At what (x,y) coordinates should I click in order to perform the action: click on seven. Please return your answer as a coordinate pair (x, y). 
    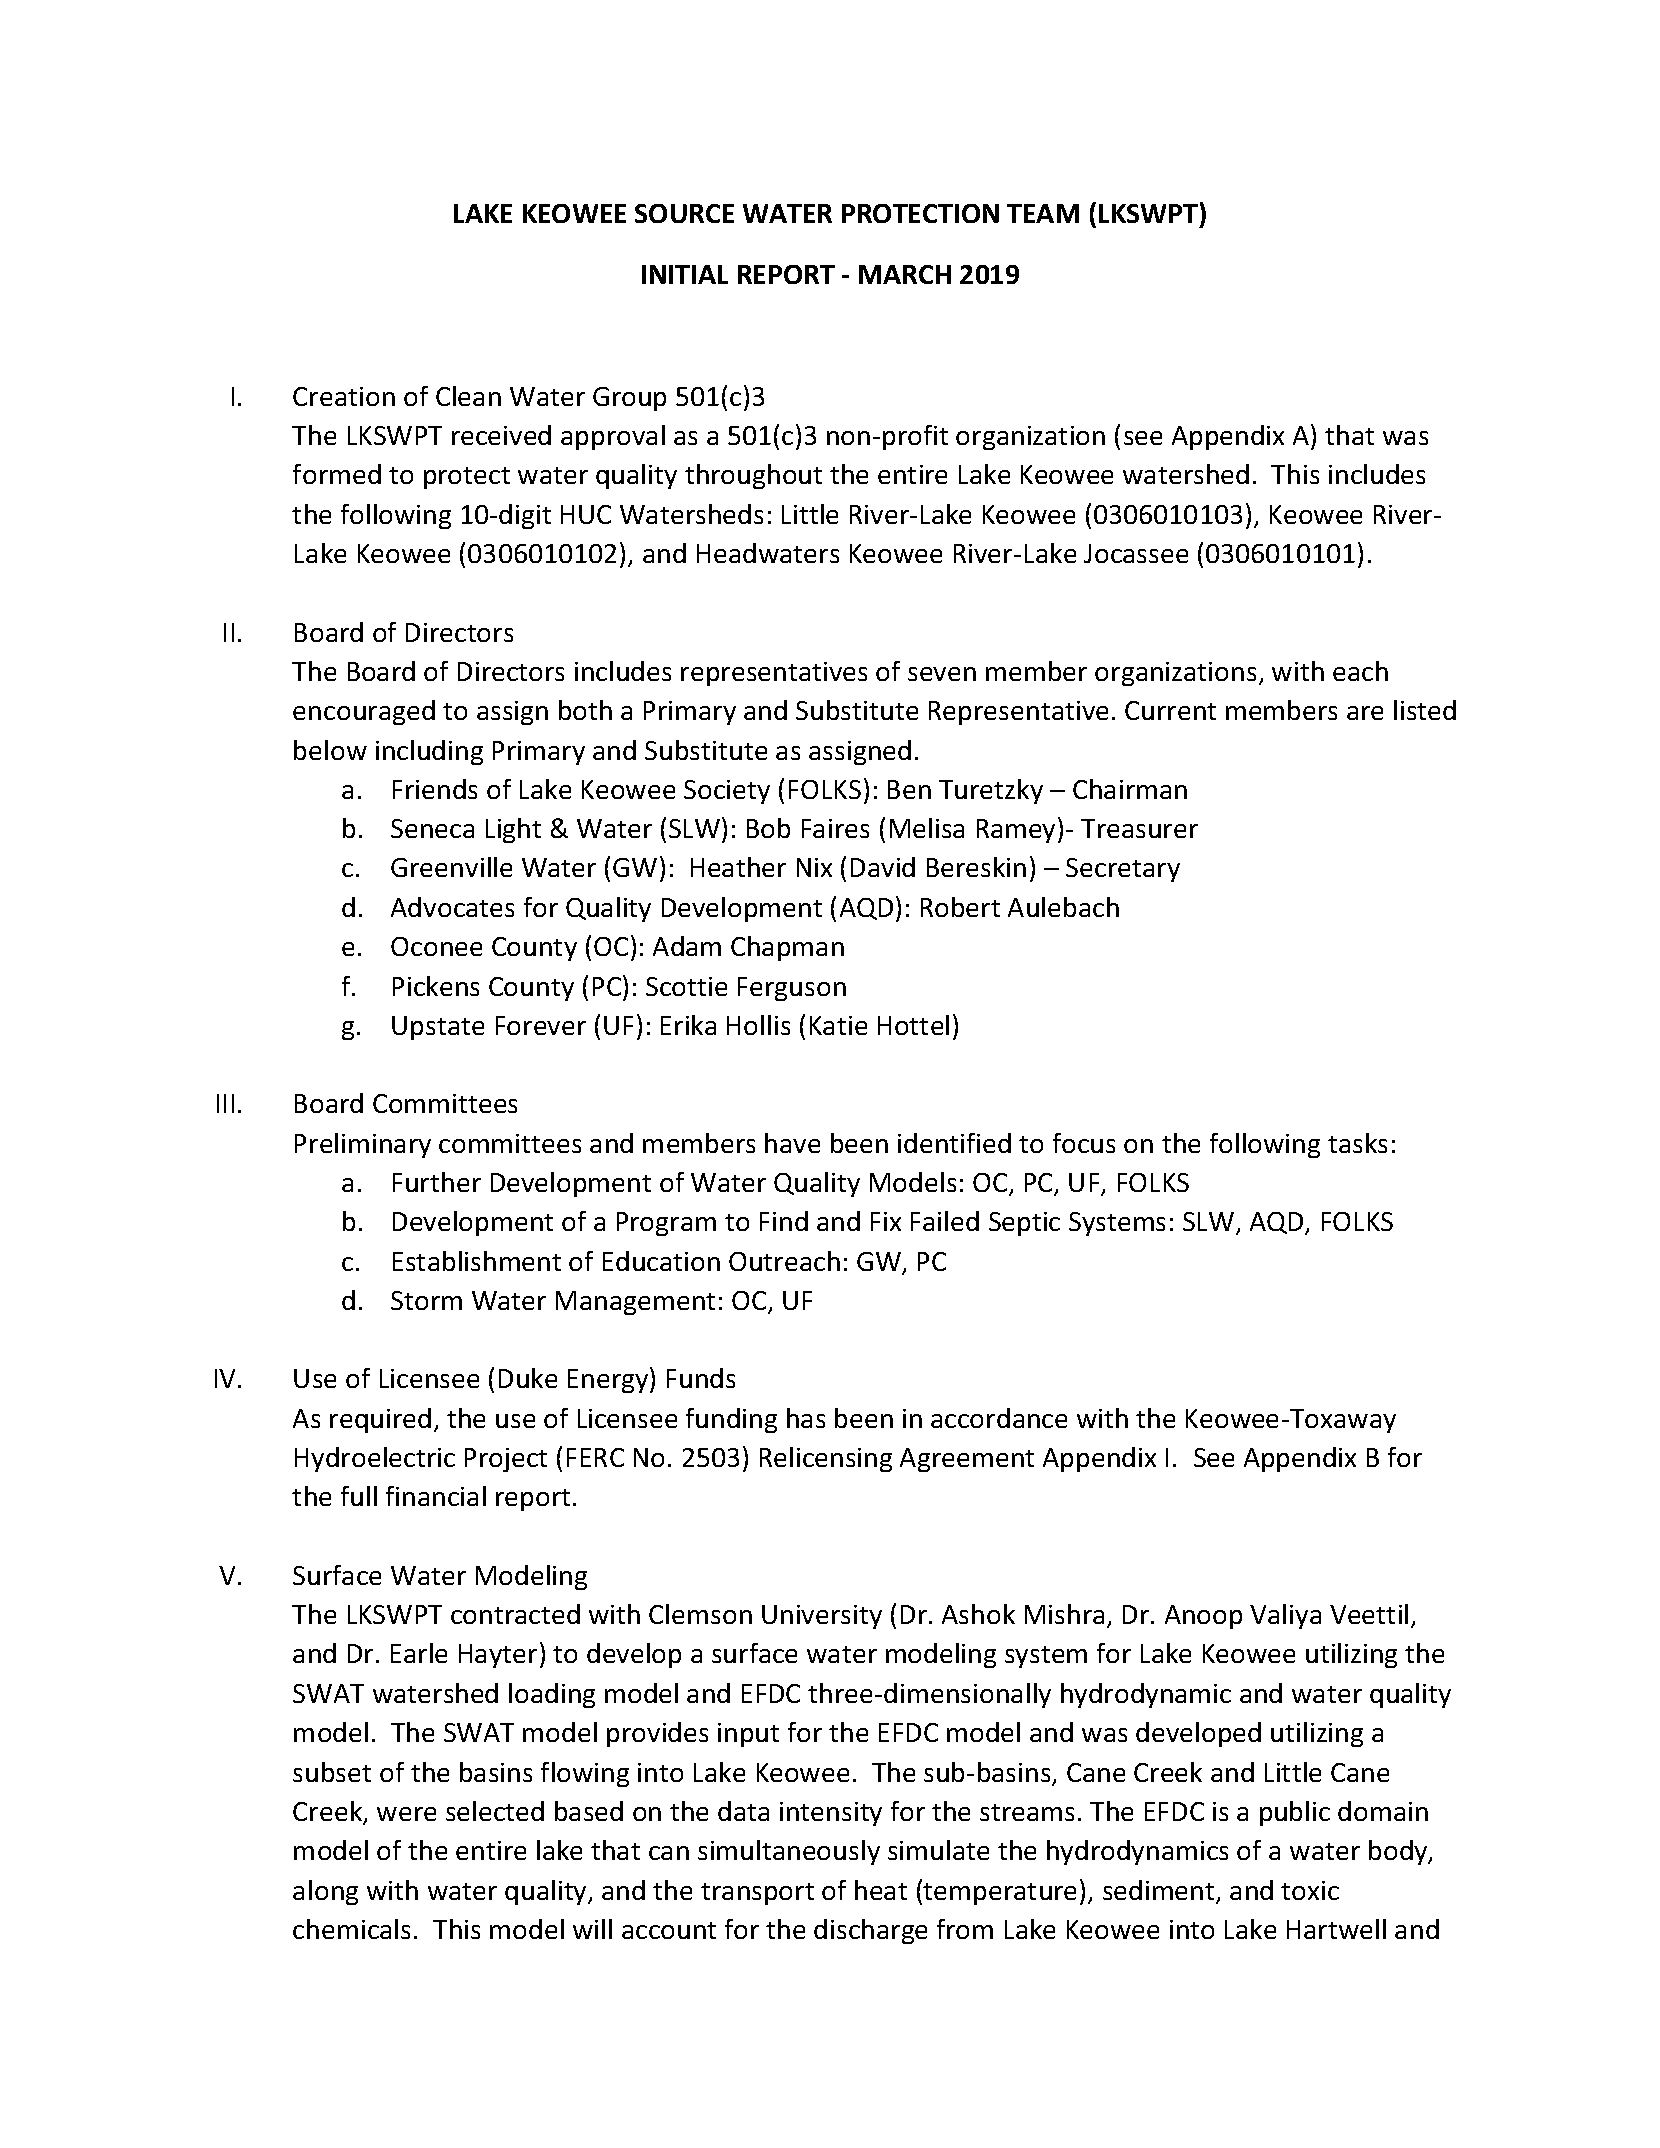
    Looking at the image, I should click on (942, 674).
